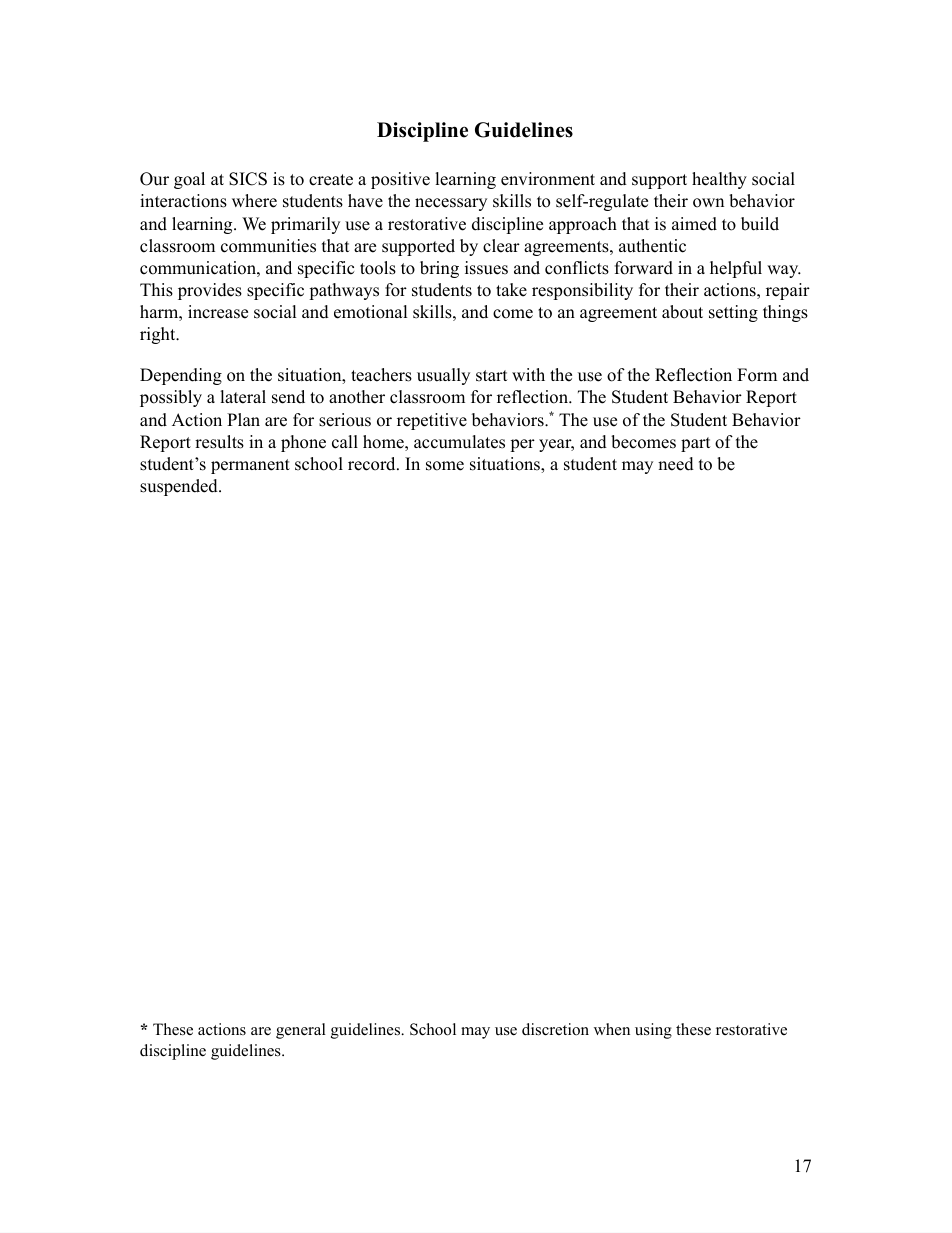 The height and width of the screenshot is (1233, 952). I want to click on repetitive, so click(432, 421).
